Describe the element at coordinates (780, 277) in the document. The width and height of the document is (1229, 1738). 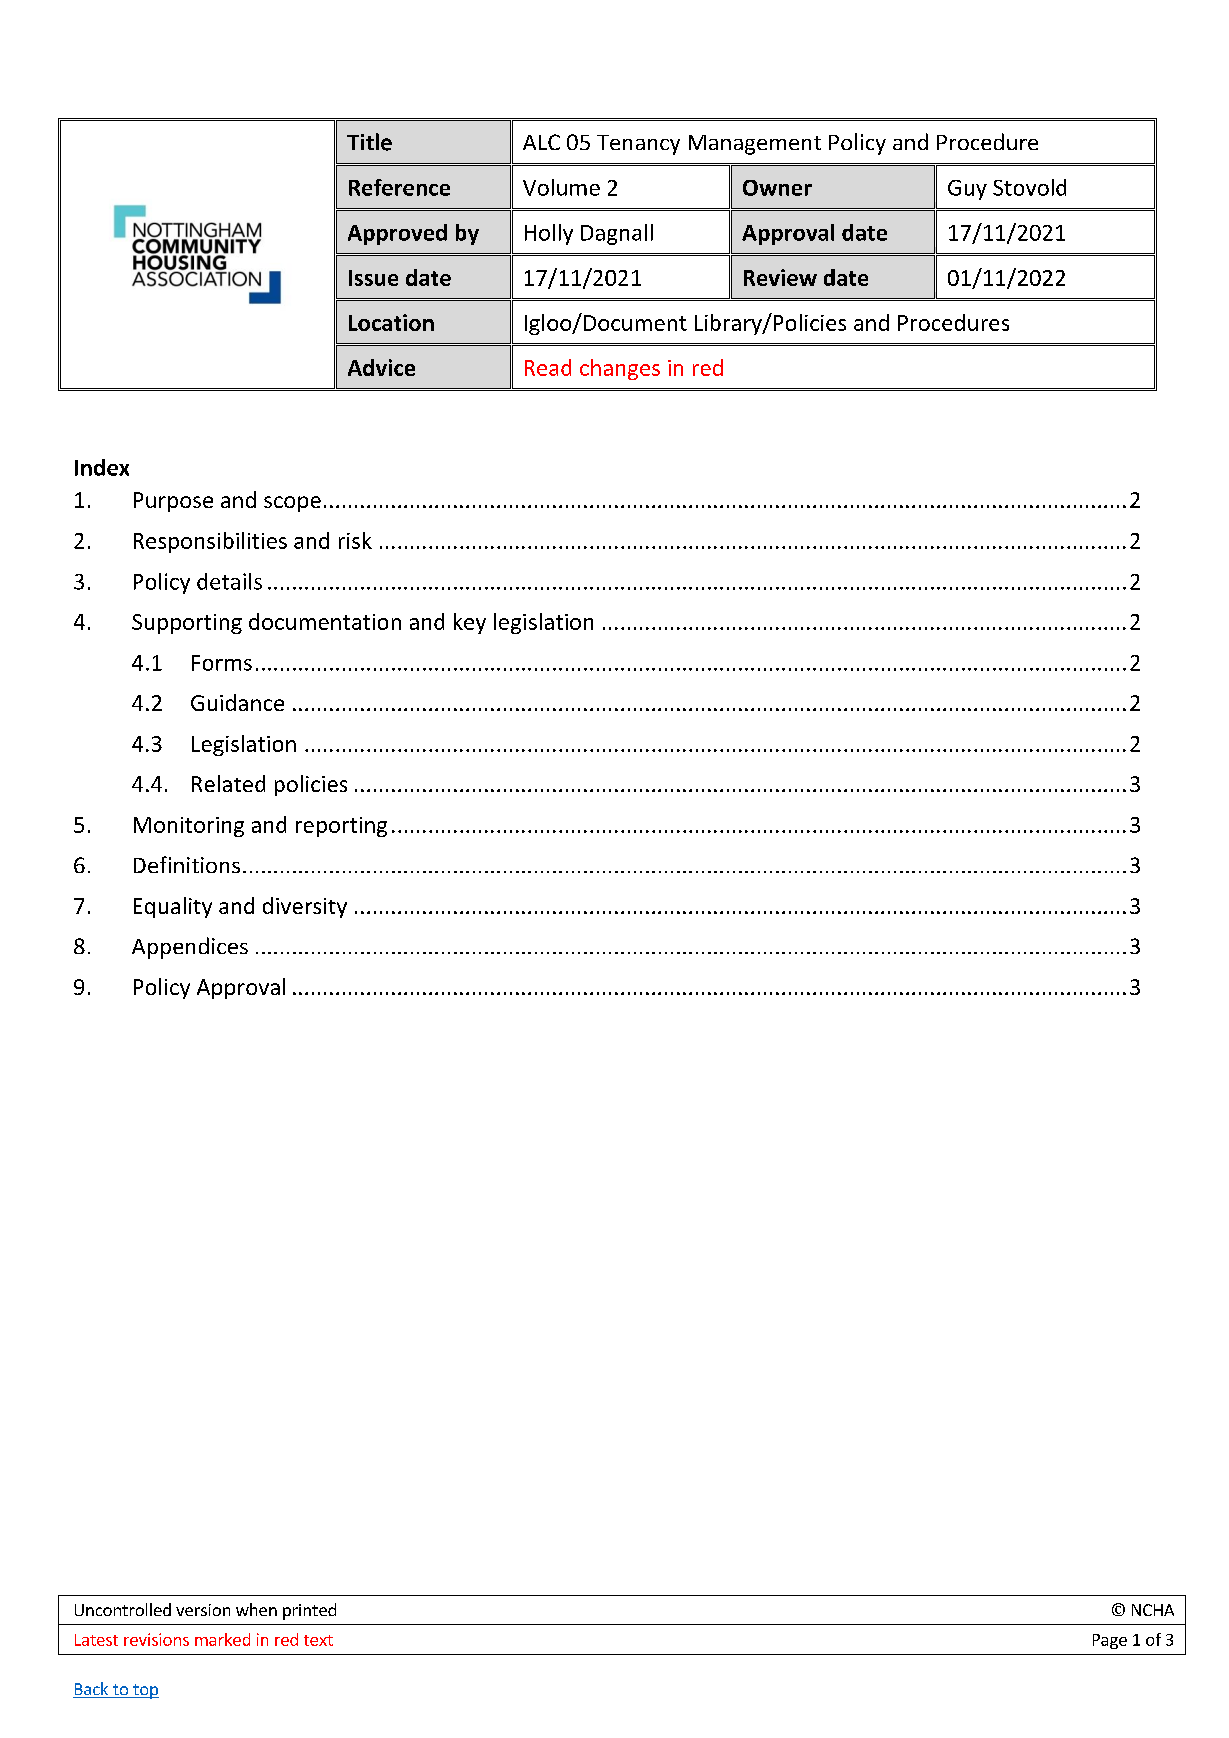
I see `Review` at that location.
